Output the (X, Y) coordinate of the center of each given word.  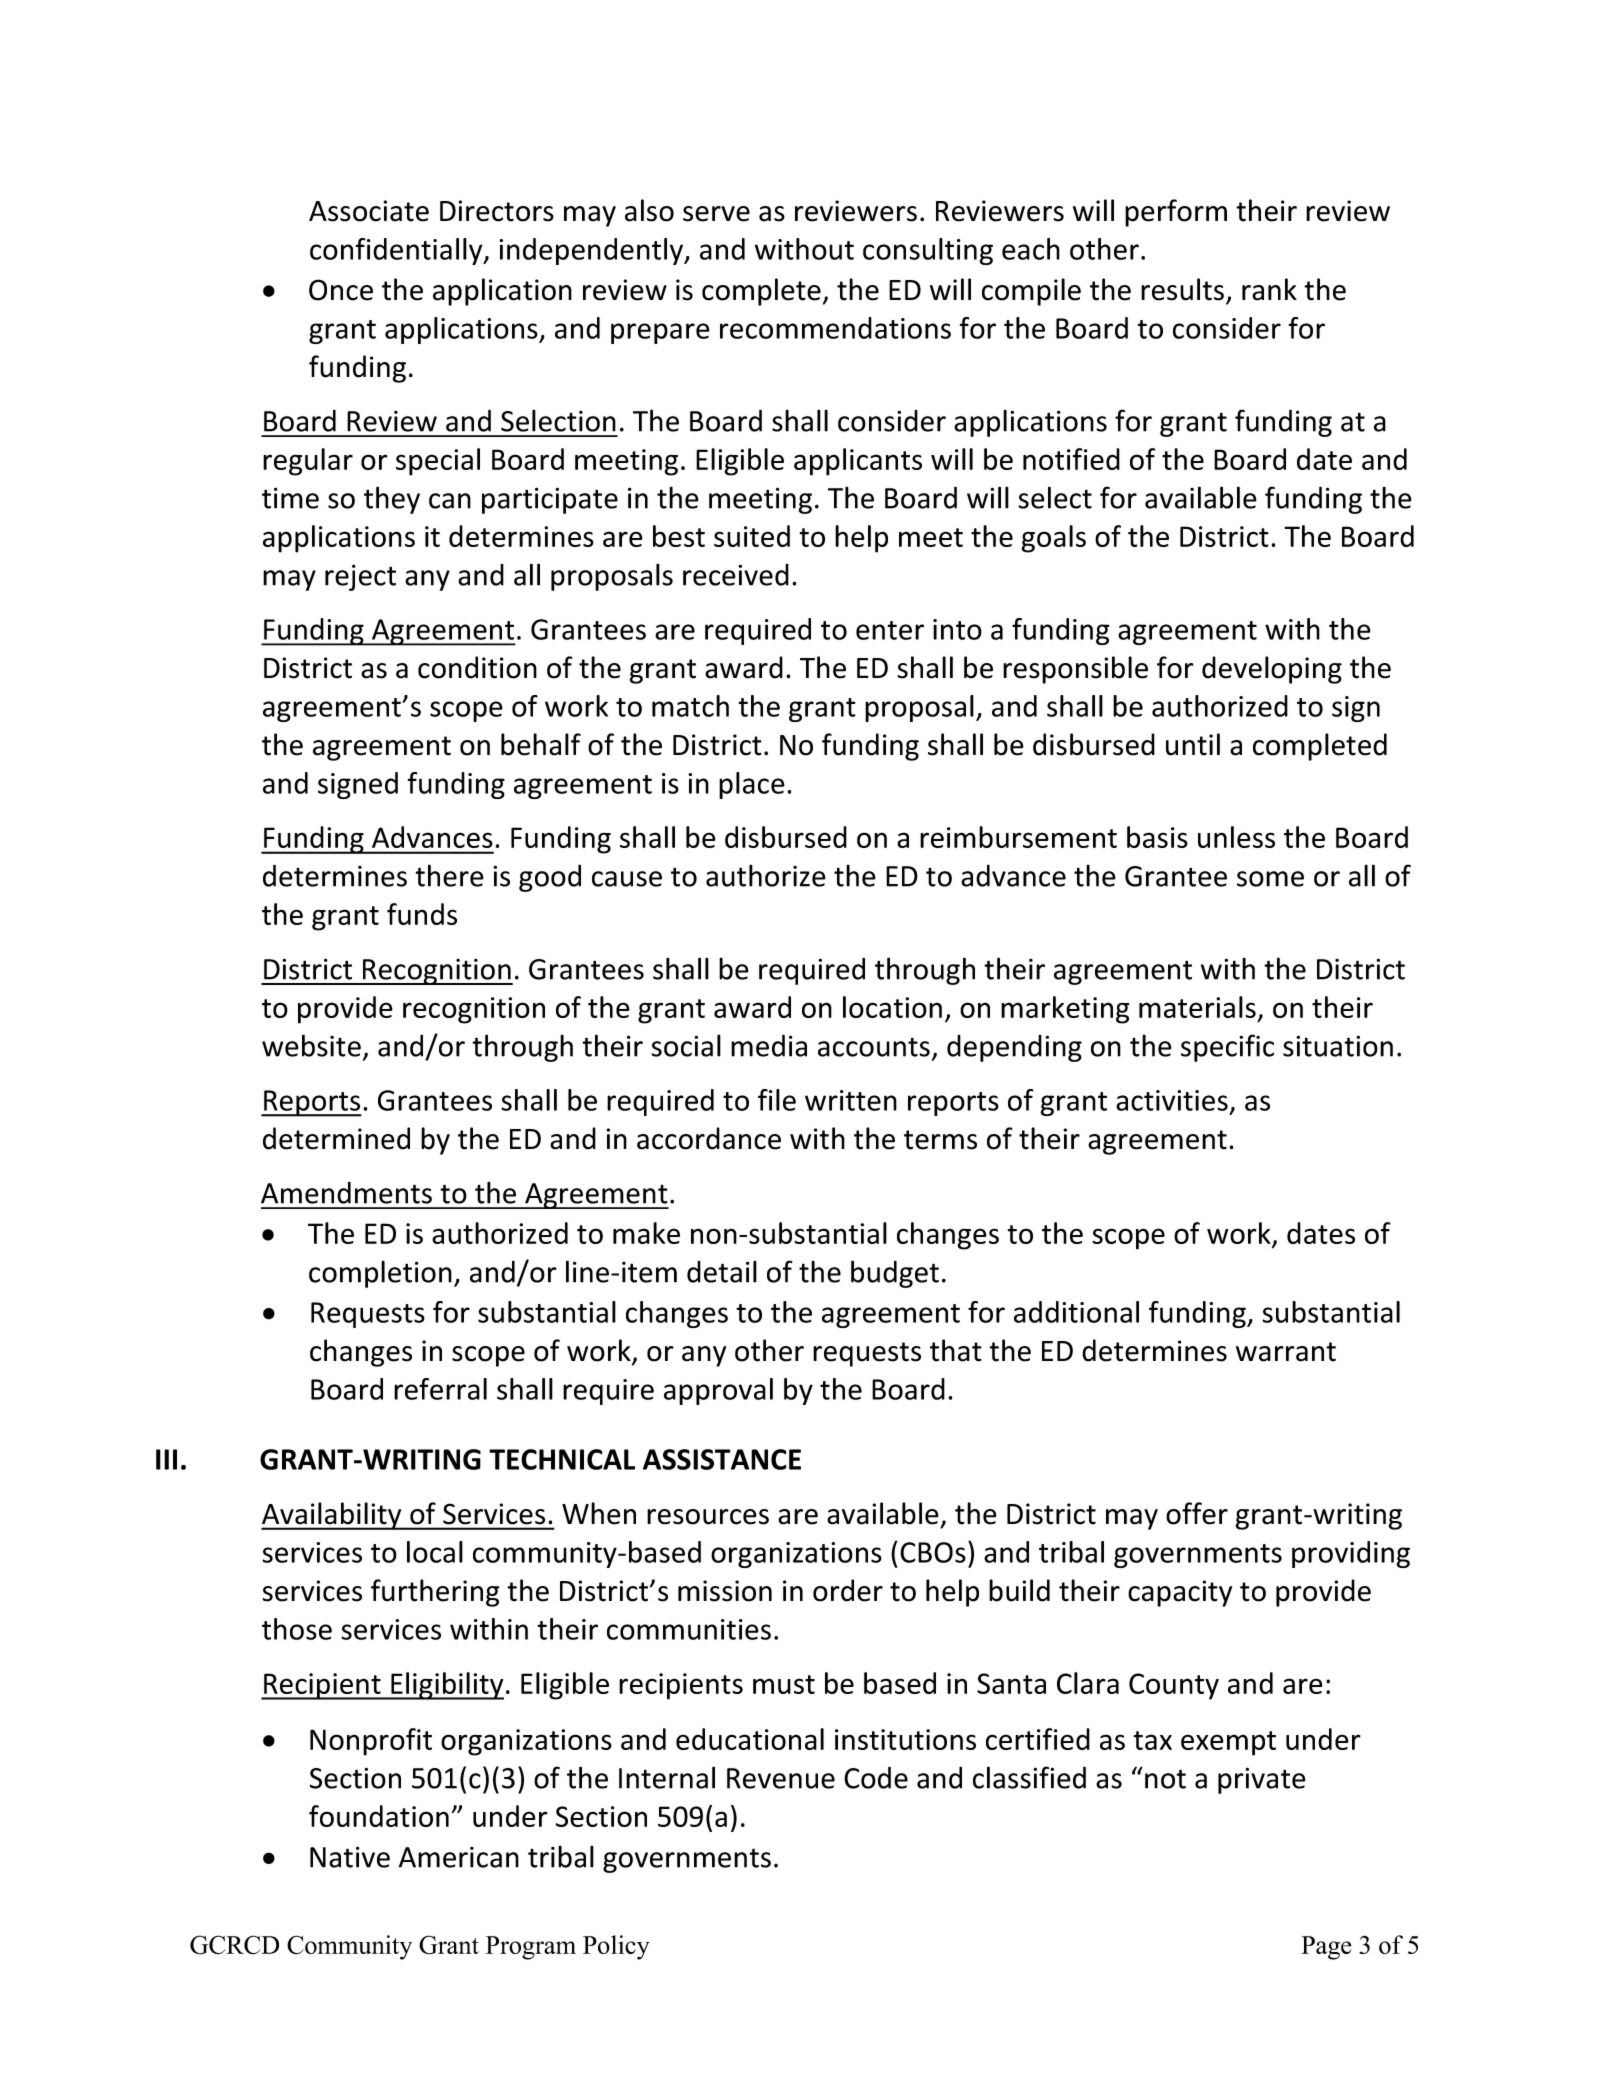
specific (1227, 1048)
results (1184, 290)
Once (341, 290)
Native (350, 1857)
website (311, 1045)
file (777, 1100)
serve (716, 214)
